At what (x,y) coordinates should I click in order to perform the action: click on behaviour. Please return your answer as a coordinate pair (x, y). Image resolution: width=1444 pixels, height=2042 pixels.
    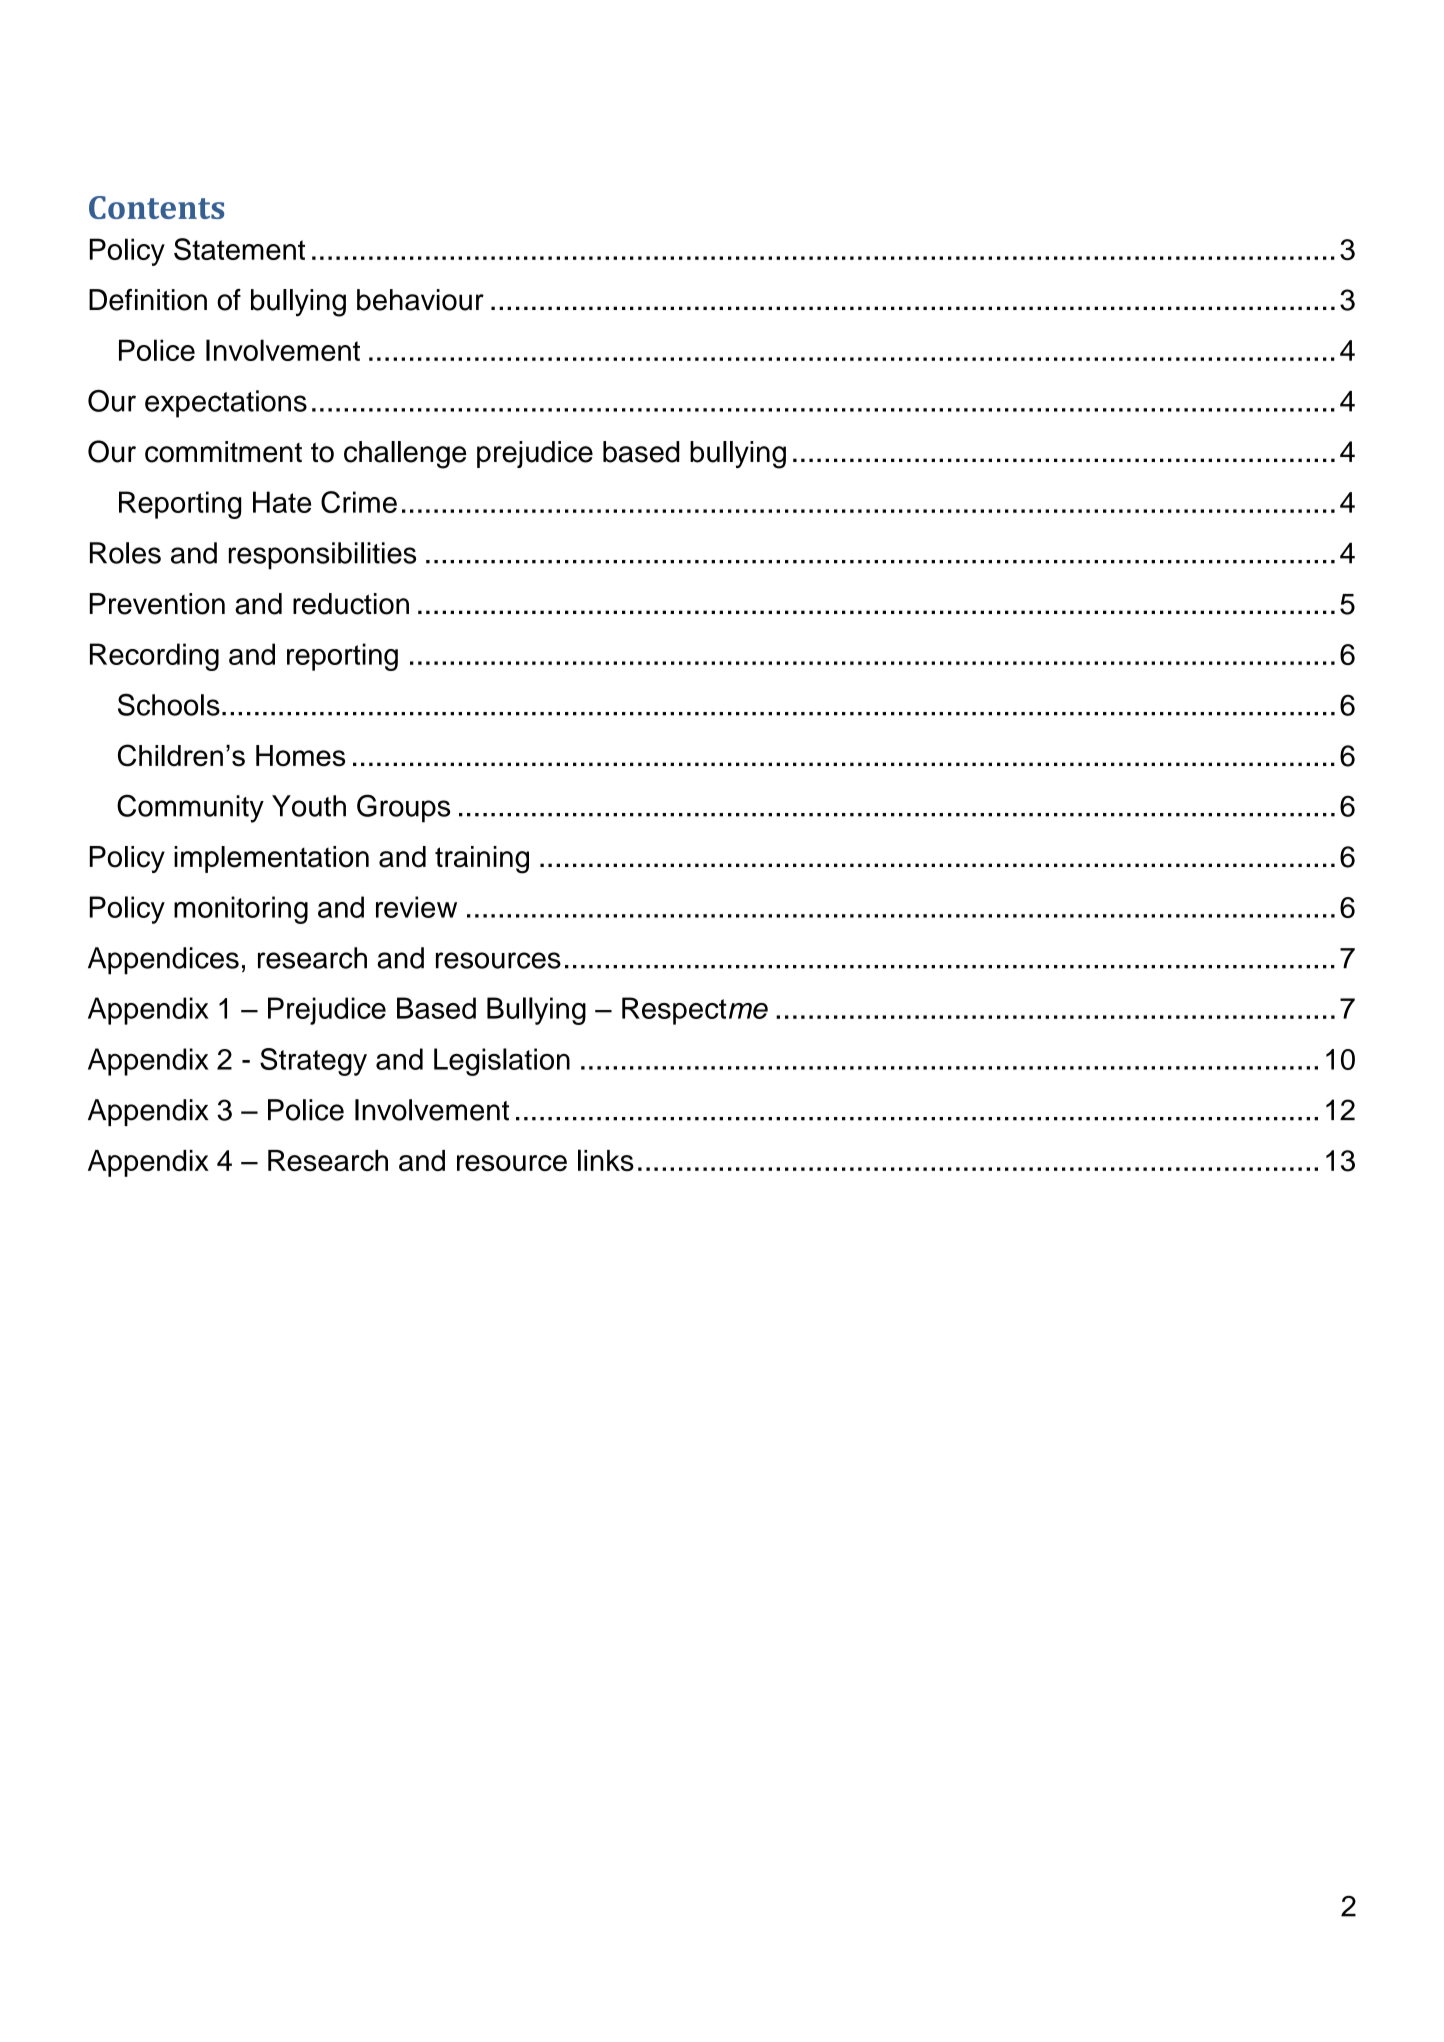
    Looking at the image, I should click on (420, 300).
